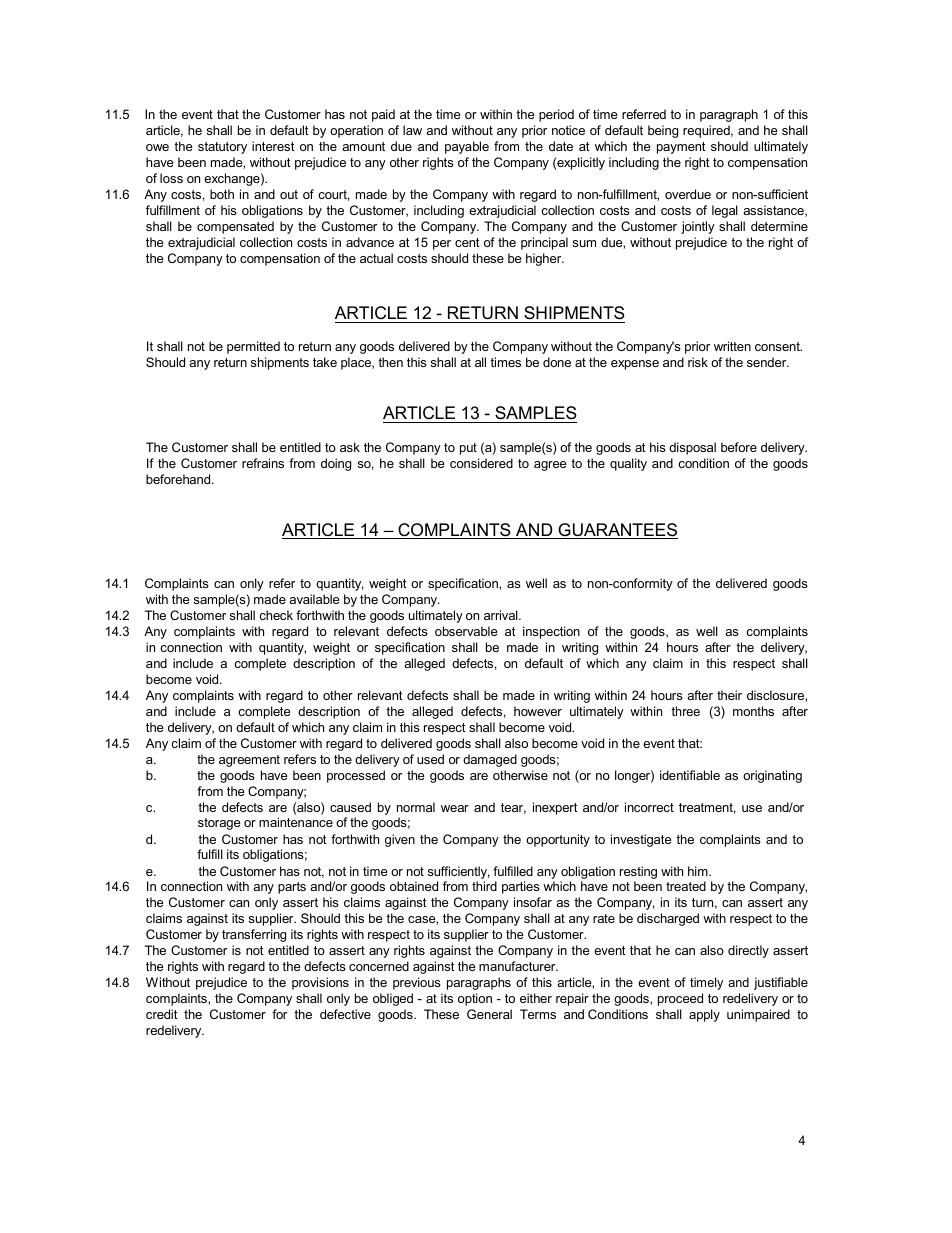 The width and height of the image is (952, 1233). I want to click on payment, so click(681, 148).
